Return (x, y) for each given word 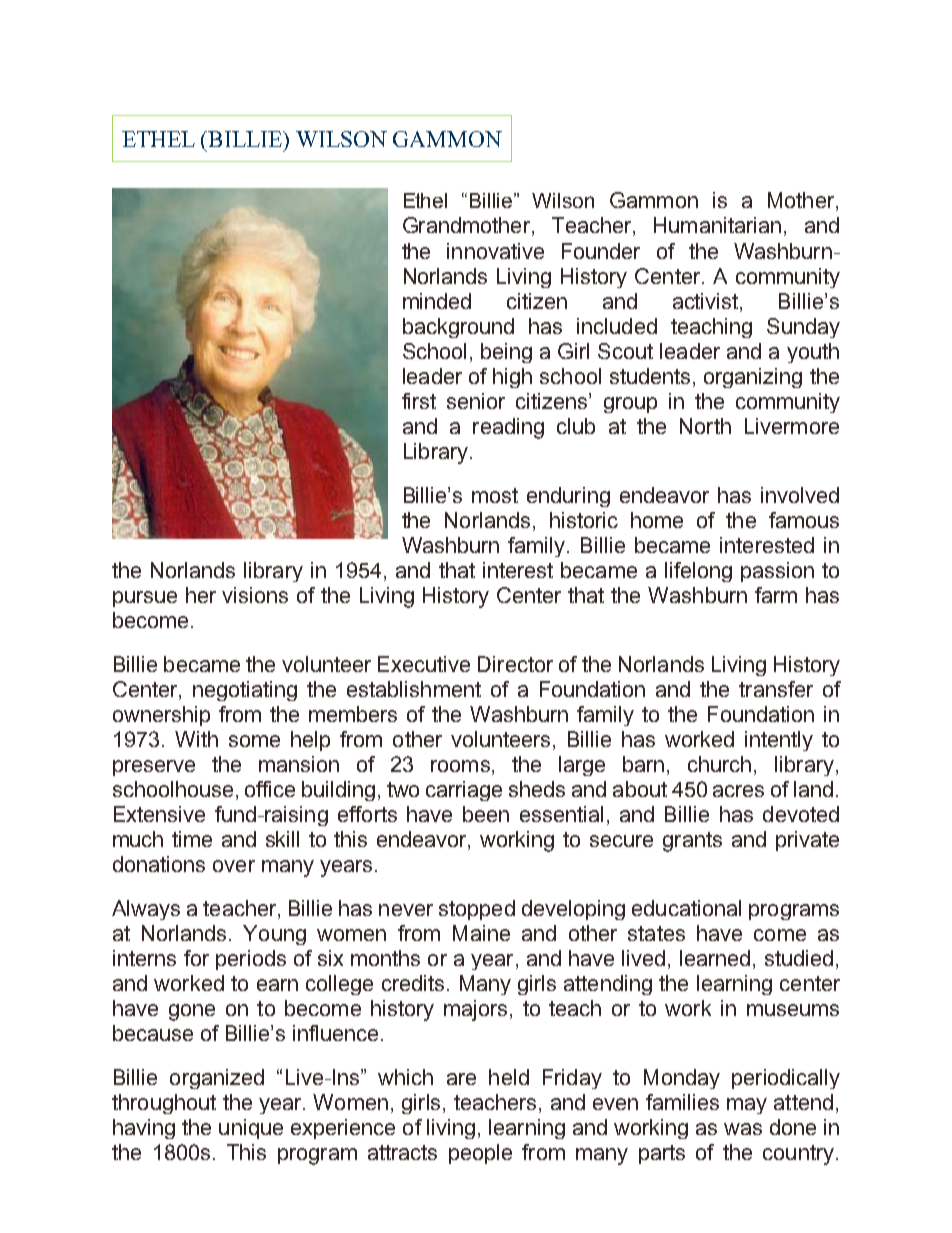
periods (251, 960)
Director (515, 664)
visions (255, 595)
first (419, 401)
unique (251, 1129)
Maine (481, 933)
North (705, 426)
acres (738, 791)
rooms (460, 766)
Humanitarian (717, 225)
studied (799, 958)
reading (508, 428)
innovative (495, 251)
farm (776, 595)
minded (437, 301)
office (270, 789)
